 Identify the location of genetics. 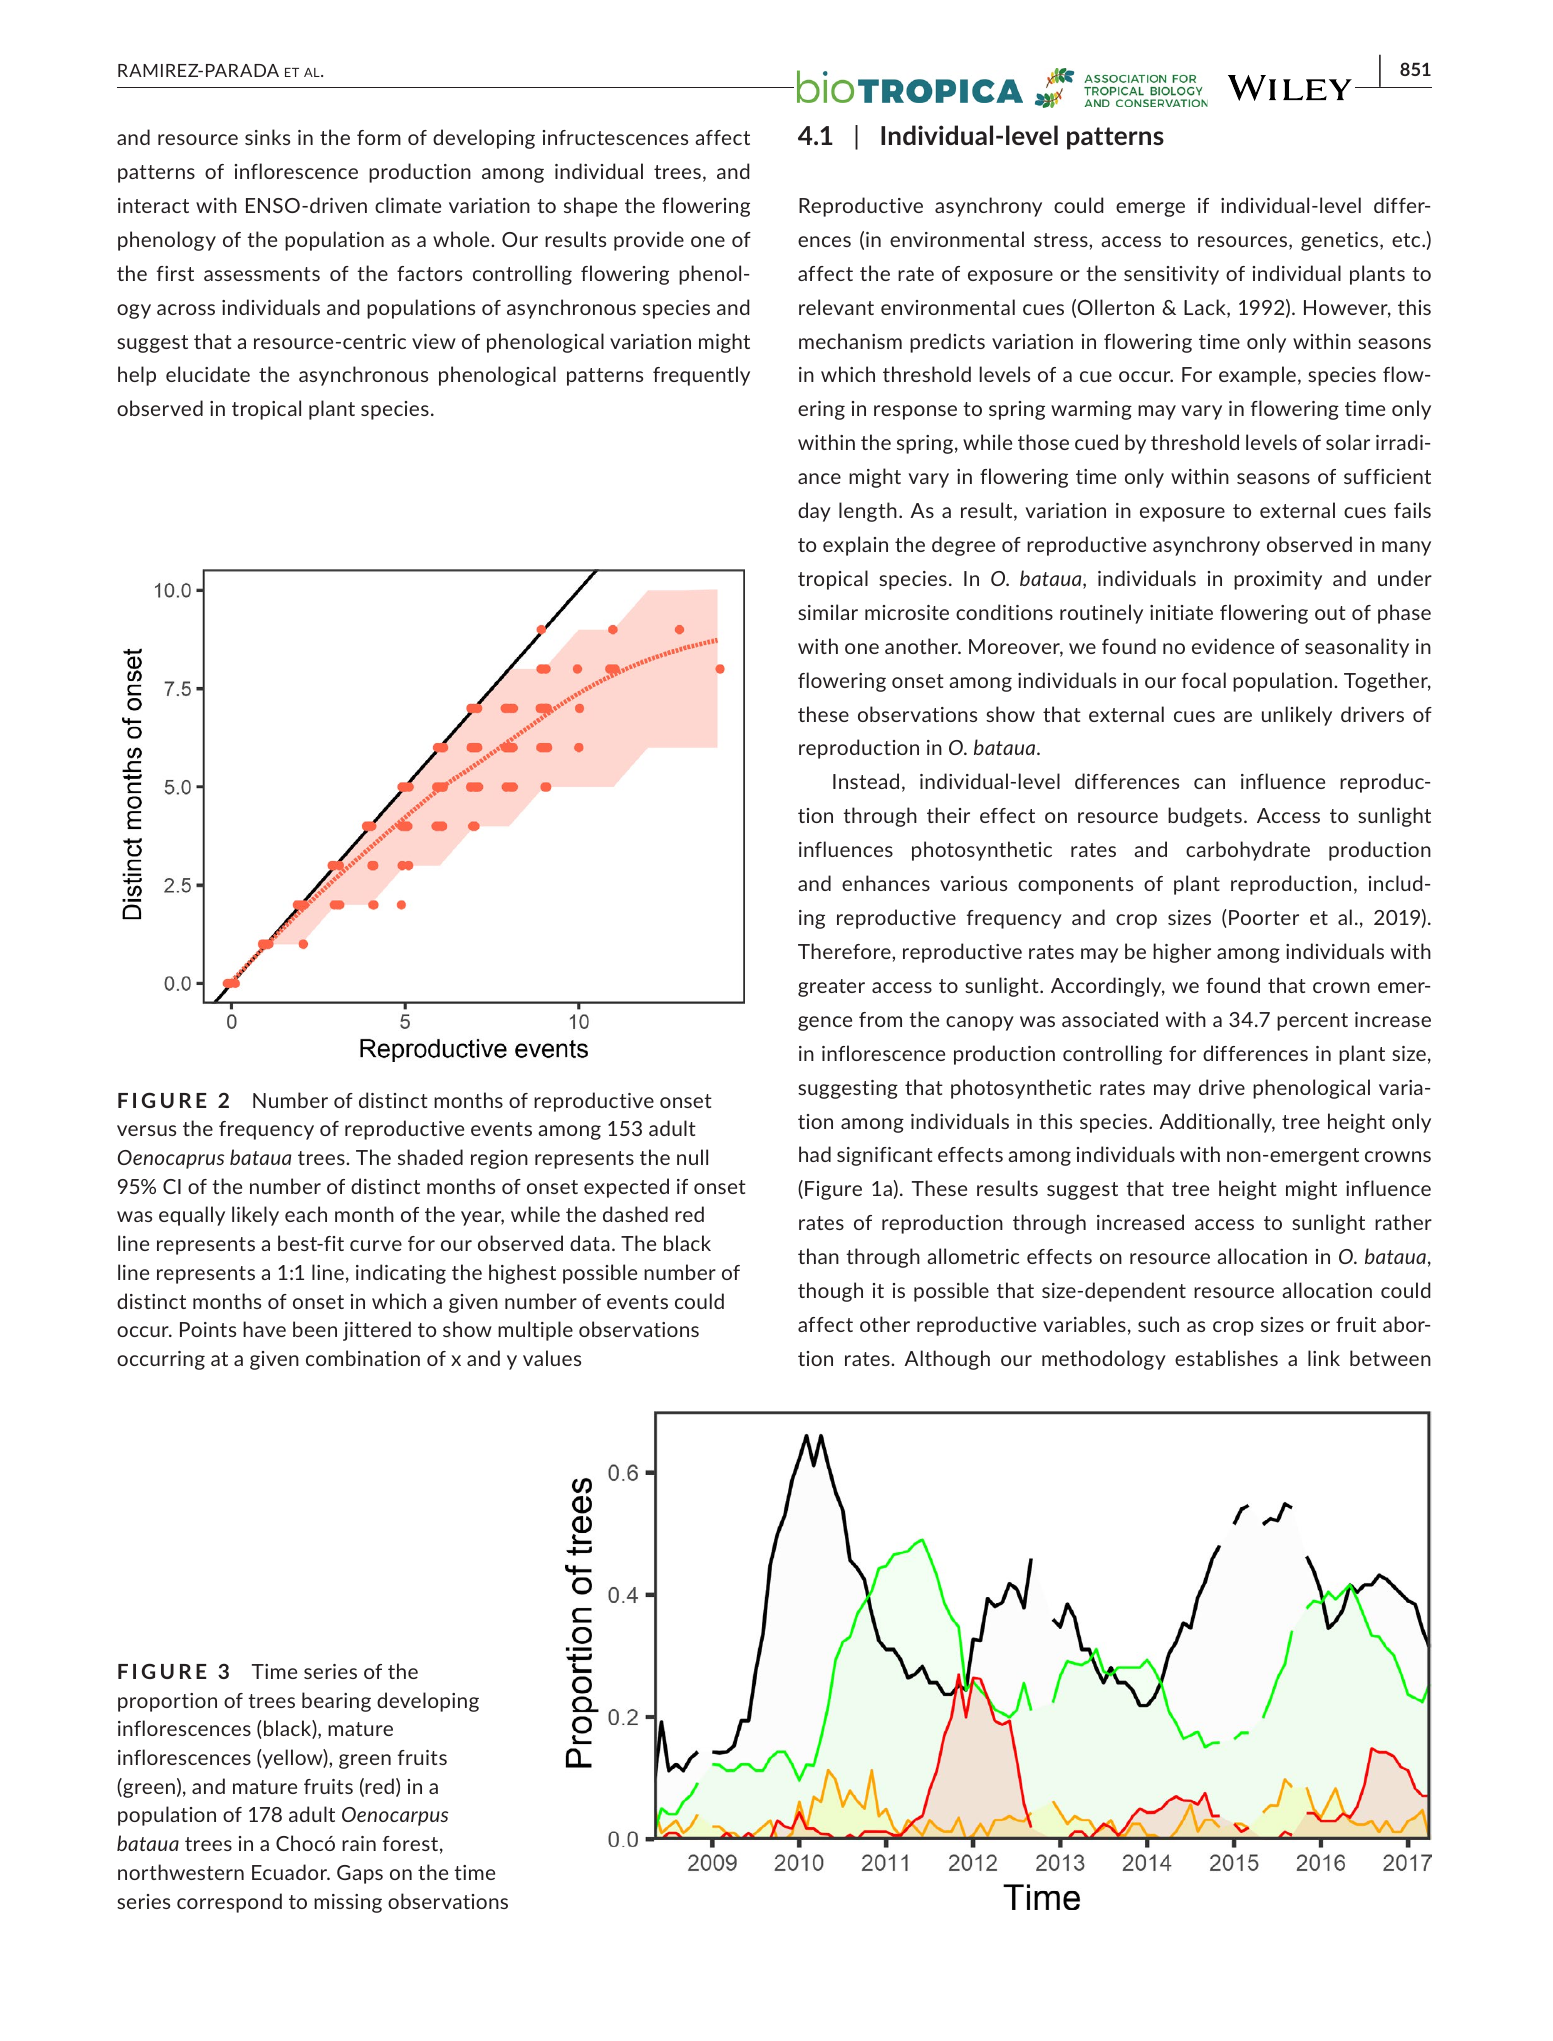
(1341, 241).
